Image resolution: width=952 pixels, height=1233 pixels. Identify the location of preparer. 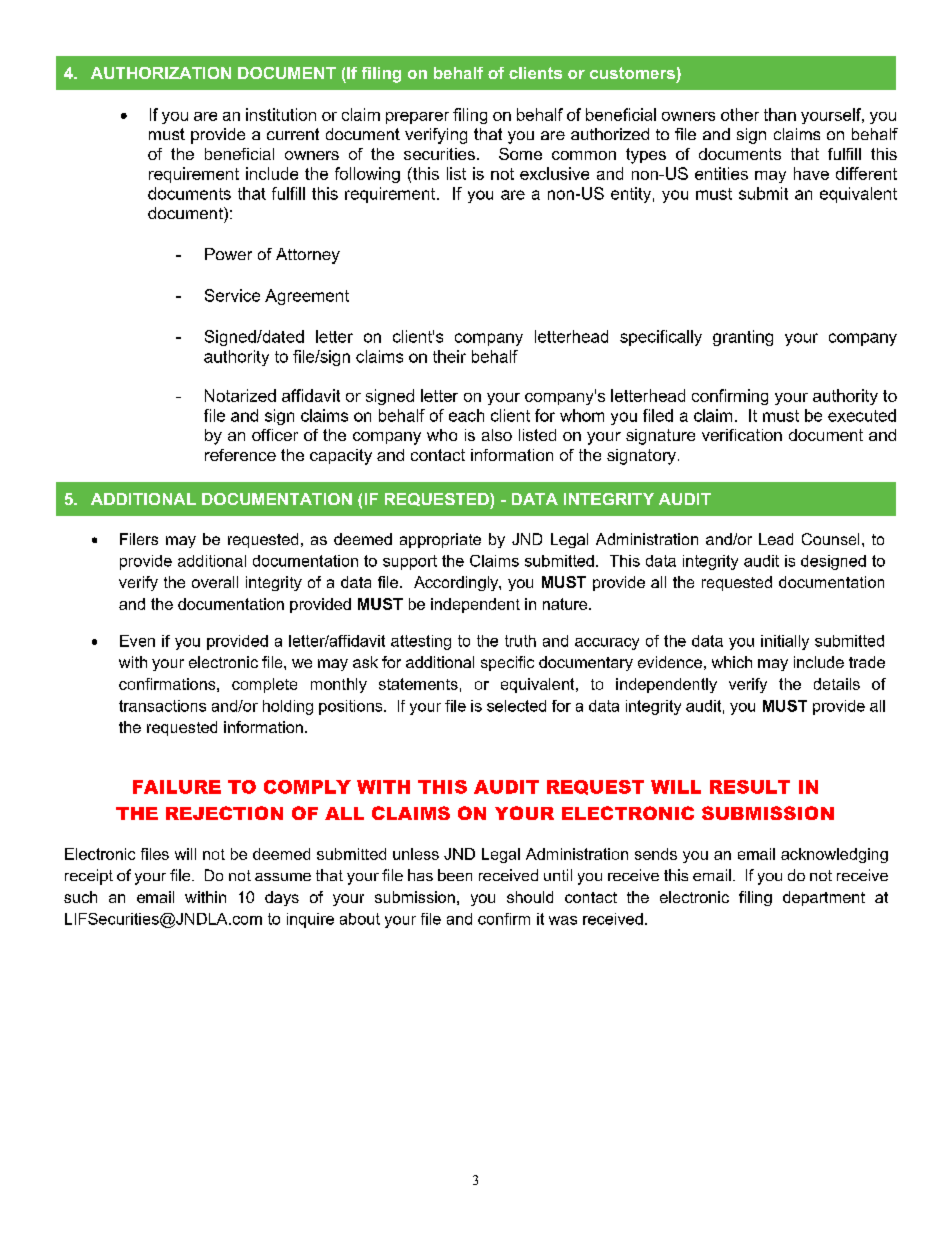
(417, 118).
